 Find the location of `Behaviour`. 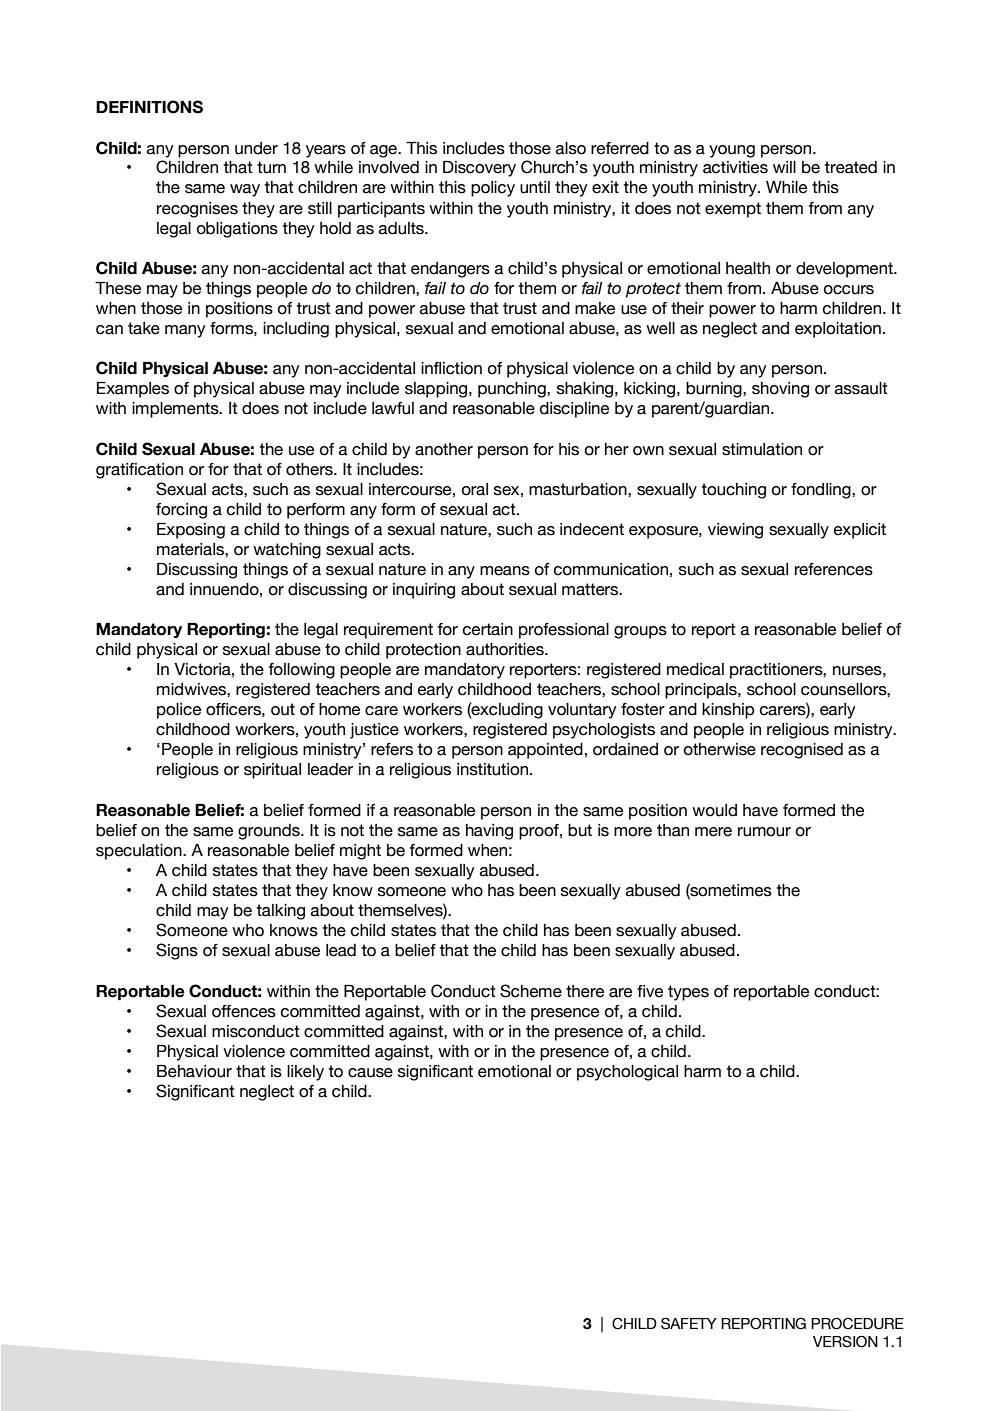

Behaviour is located at coordinates (194, 1071).
